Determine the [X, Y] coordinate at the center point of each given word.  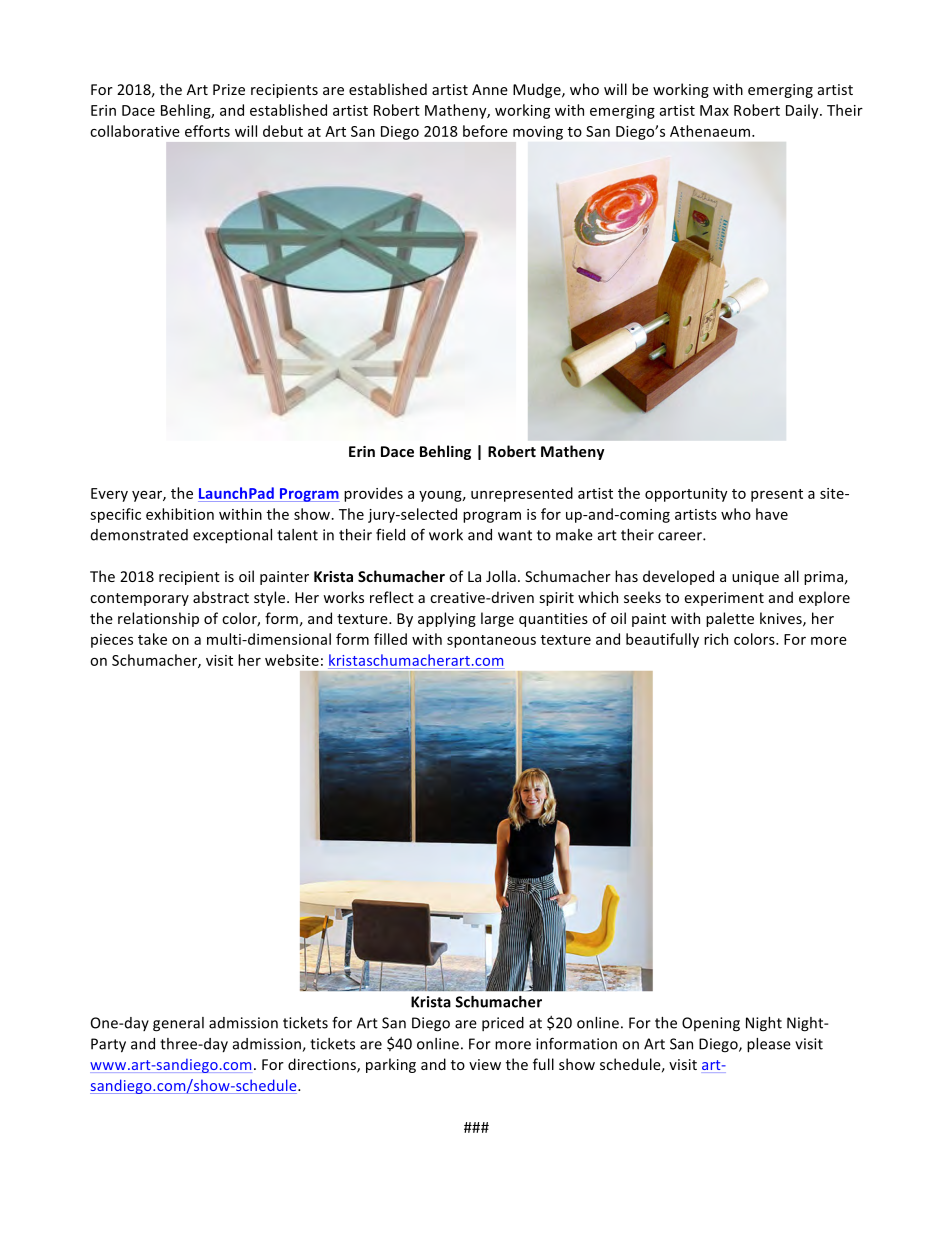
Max [714, 110]
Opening [711, 1024]
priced [503, 1024]
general [178, 1024]
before [485, 131]
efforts [207, 131]
